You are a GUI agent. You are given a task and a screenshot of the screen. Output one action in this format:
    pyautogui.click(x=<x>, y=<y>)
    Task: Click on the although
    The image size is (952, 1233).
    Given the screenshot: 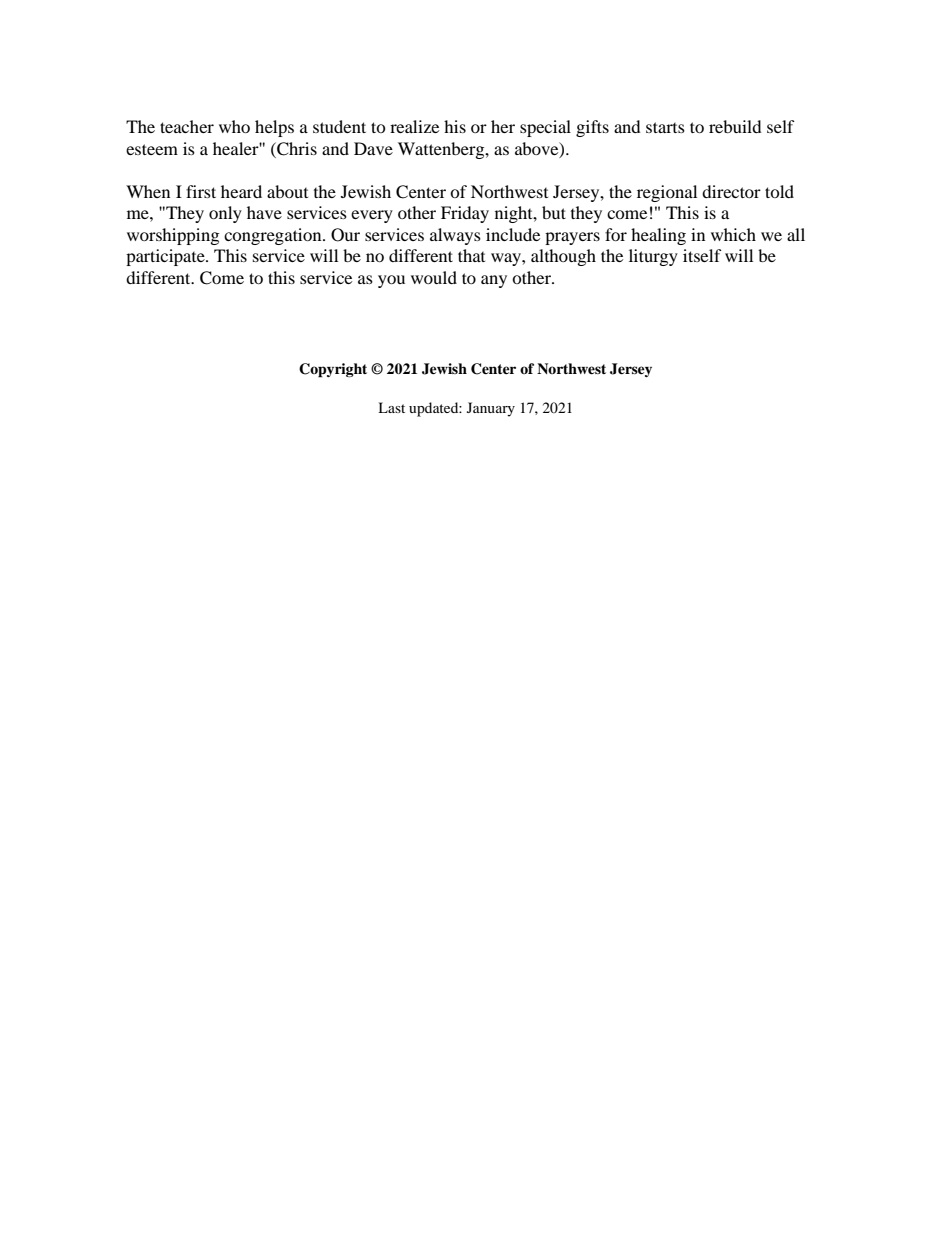 What is the action you would take?
    pyautogui.click(x=563, y=257)
